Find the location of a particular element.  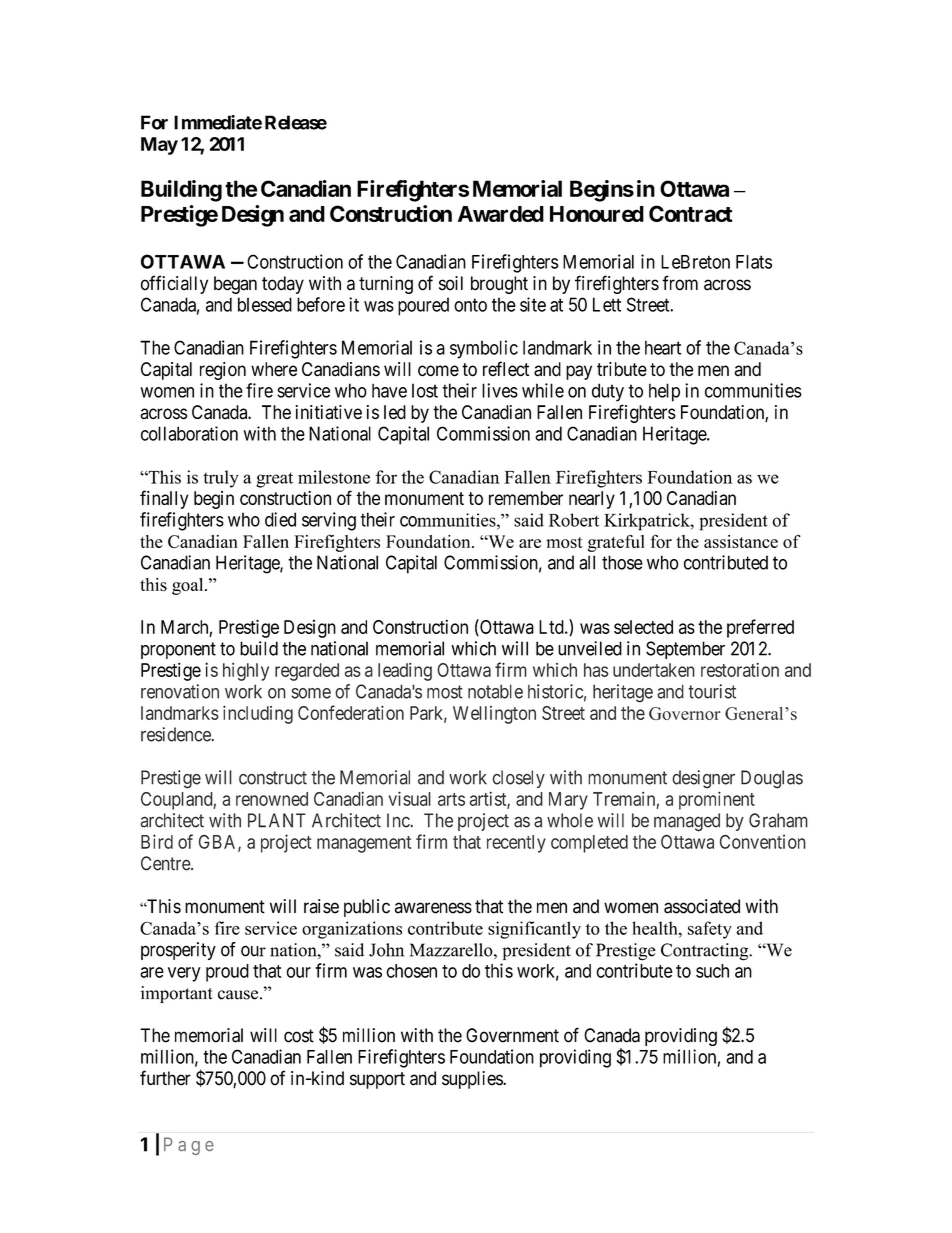

GBA is located at coordinates (219, 843).
